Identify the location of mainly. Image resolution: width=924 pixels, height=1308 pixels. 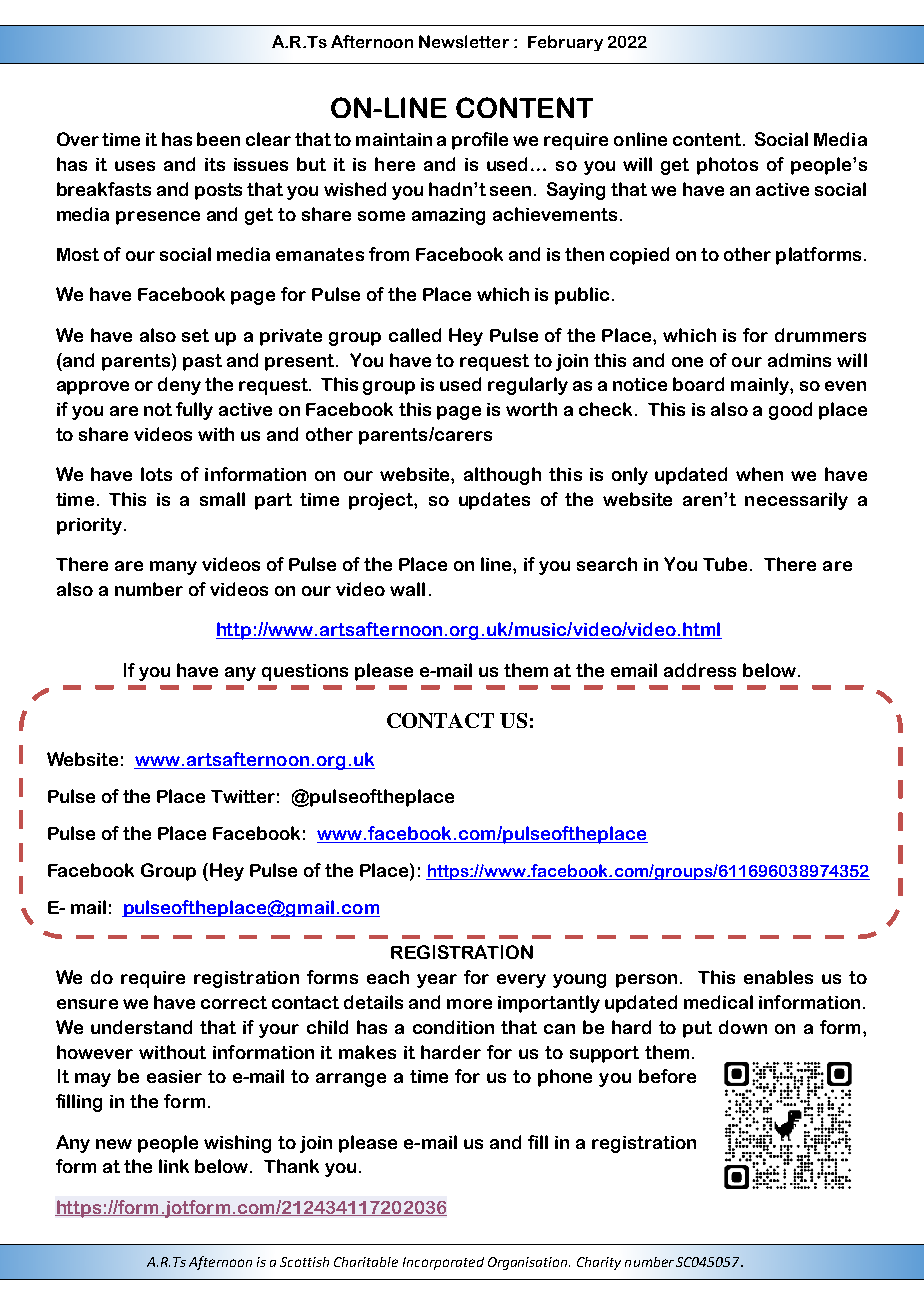
(761, 386).
